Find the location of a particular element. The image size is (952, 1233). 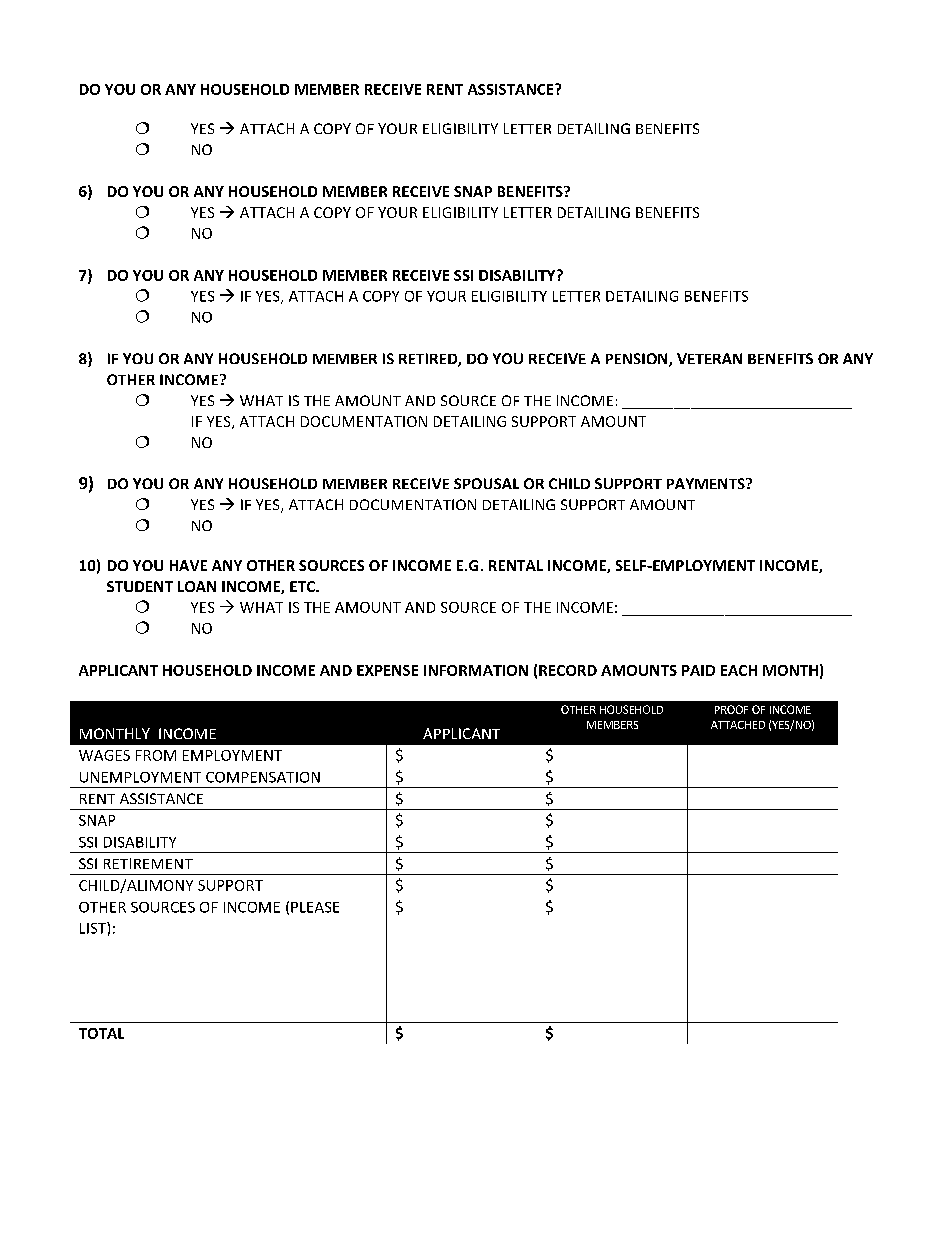

PAYMENTS is located at coordinates (707, 483).
